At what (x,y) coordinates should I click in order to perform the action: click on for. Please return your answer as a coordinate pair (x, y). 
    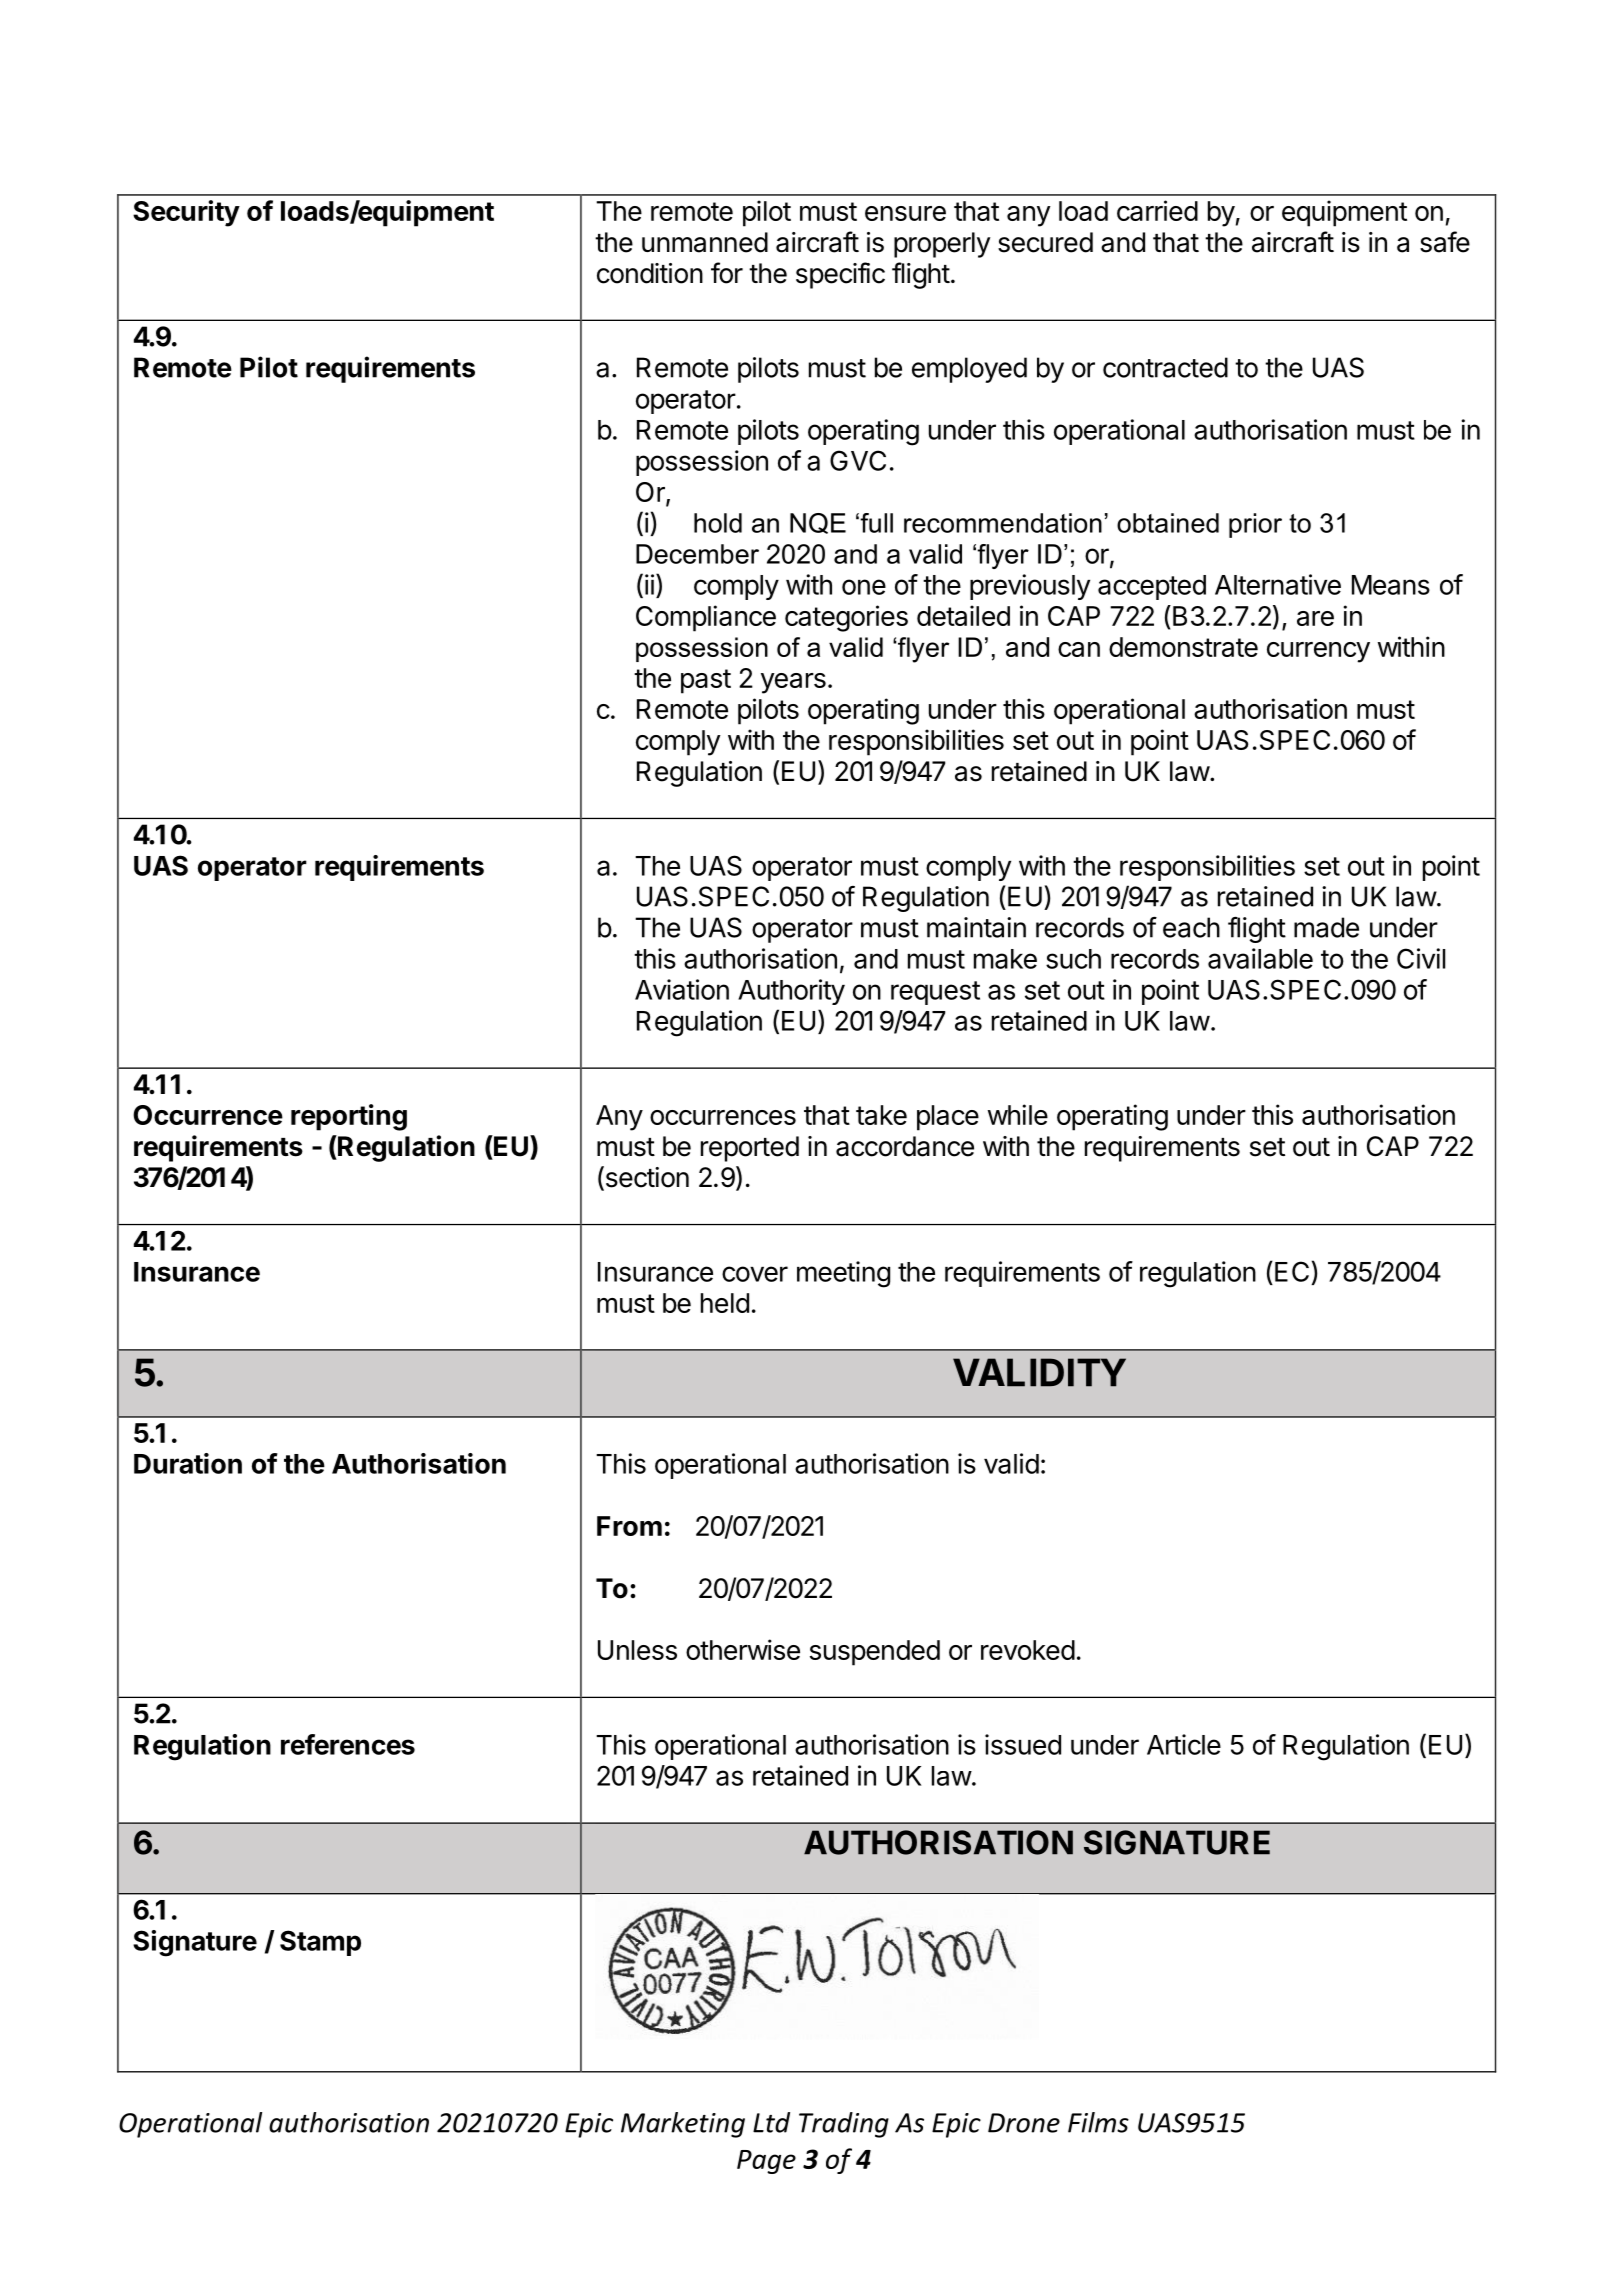
    Looking at the image, I should click on (727, 273).
